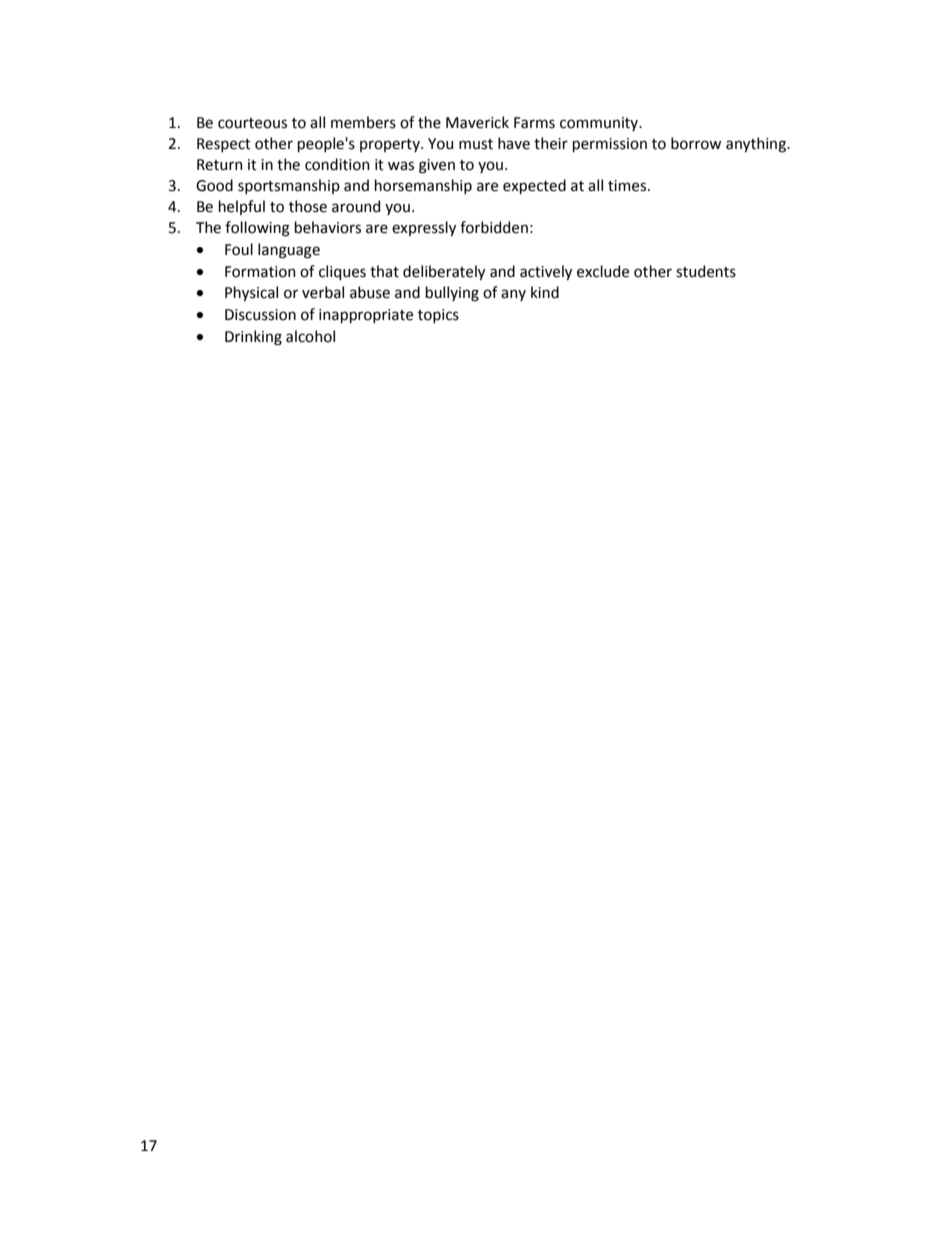 Image resolution: width=952 pixels, height=1233 pixels. Describe the element at coordinates (534, 186) in the screenshot. I see `expected` at that location.
